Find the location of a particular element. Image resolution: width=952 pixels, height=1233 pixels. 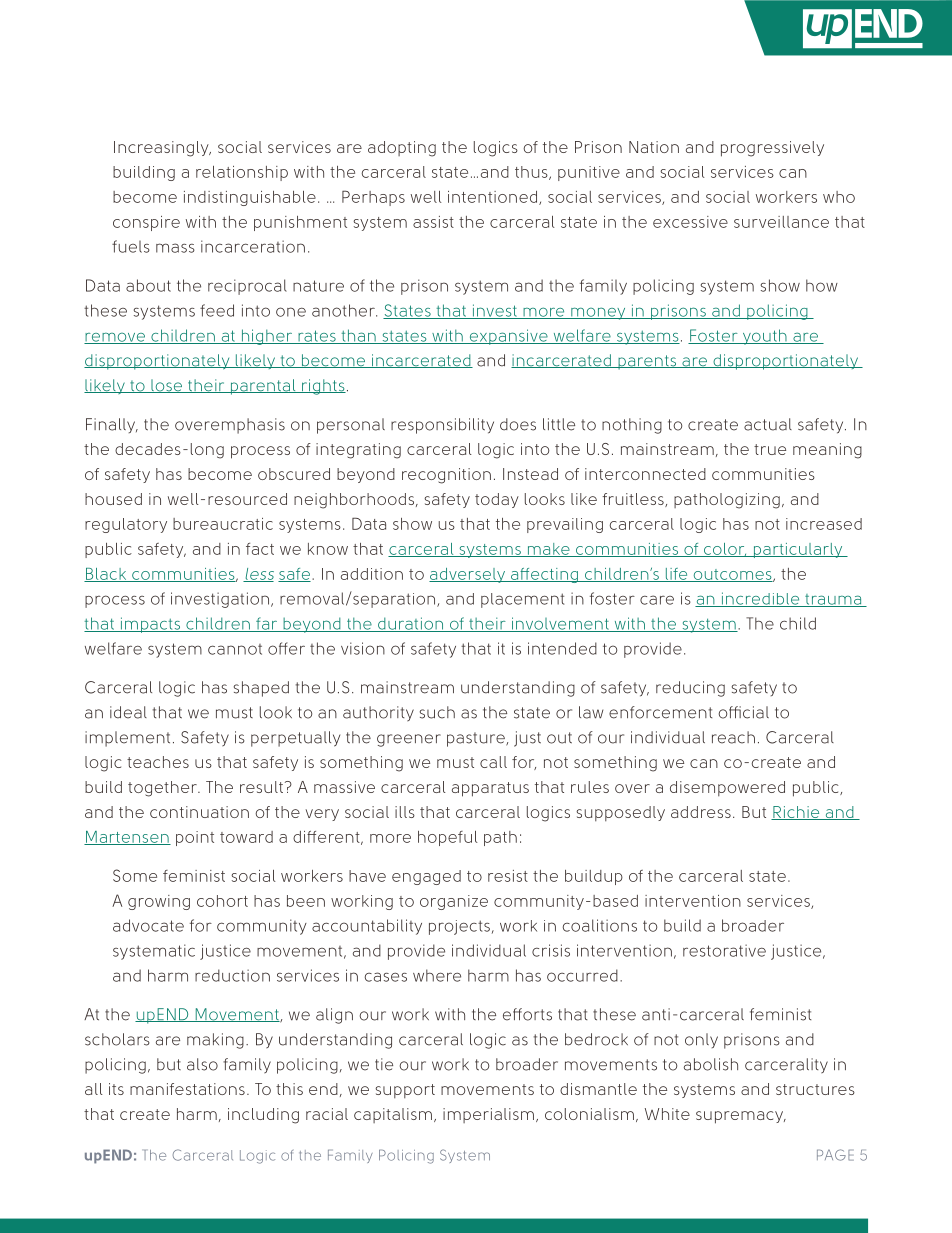

continuation is located at coordinates (199, 812).
